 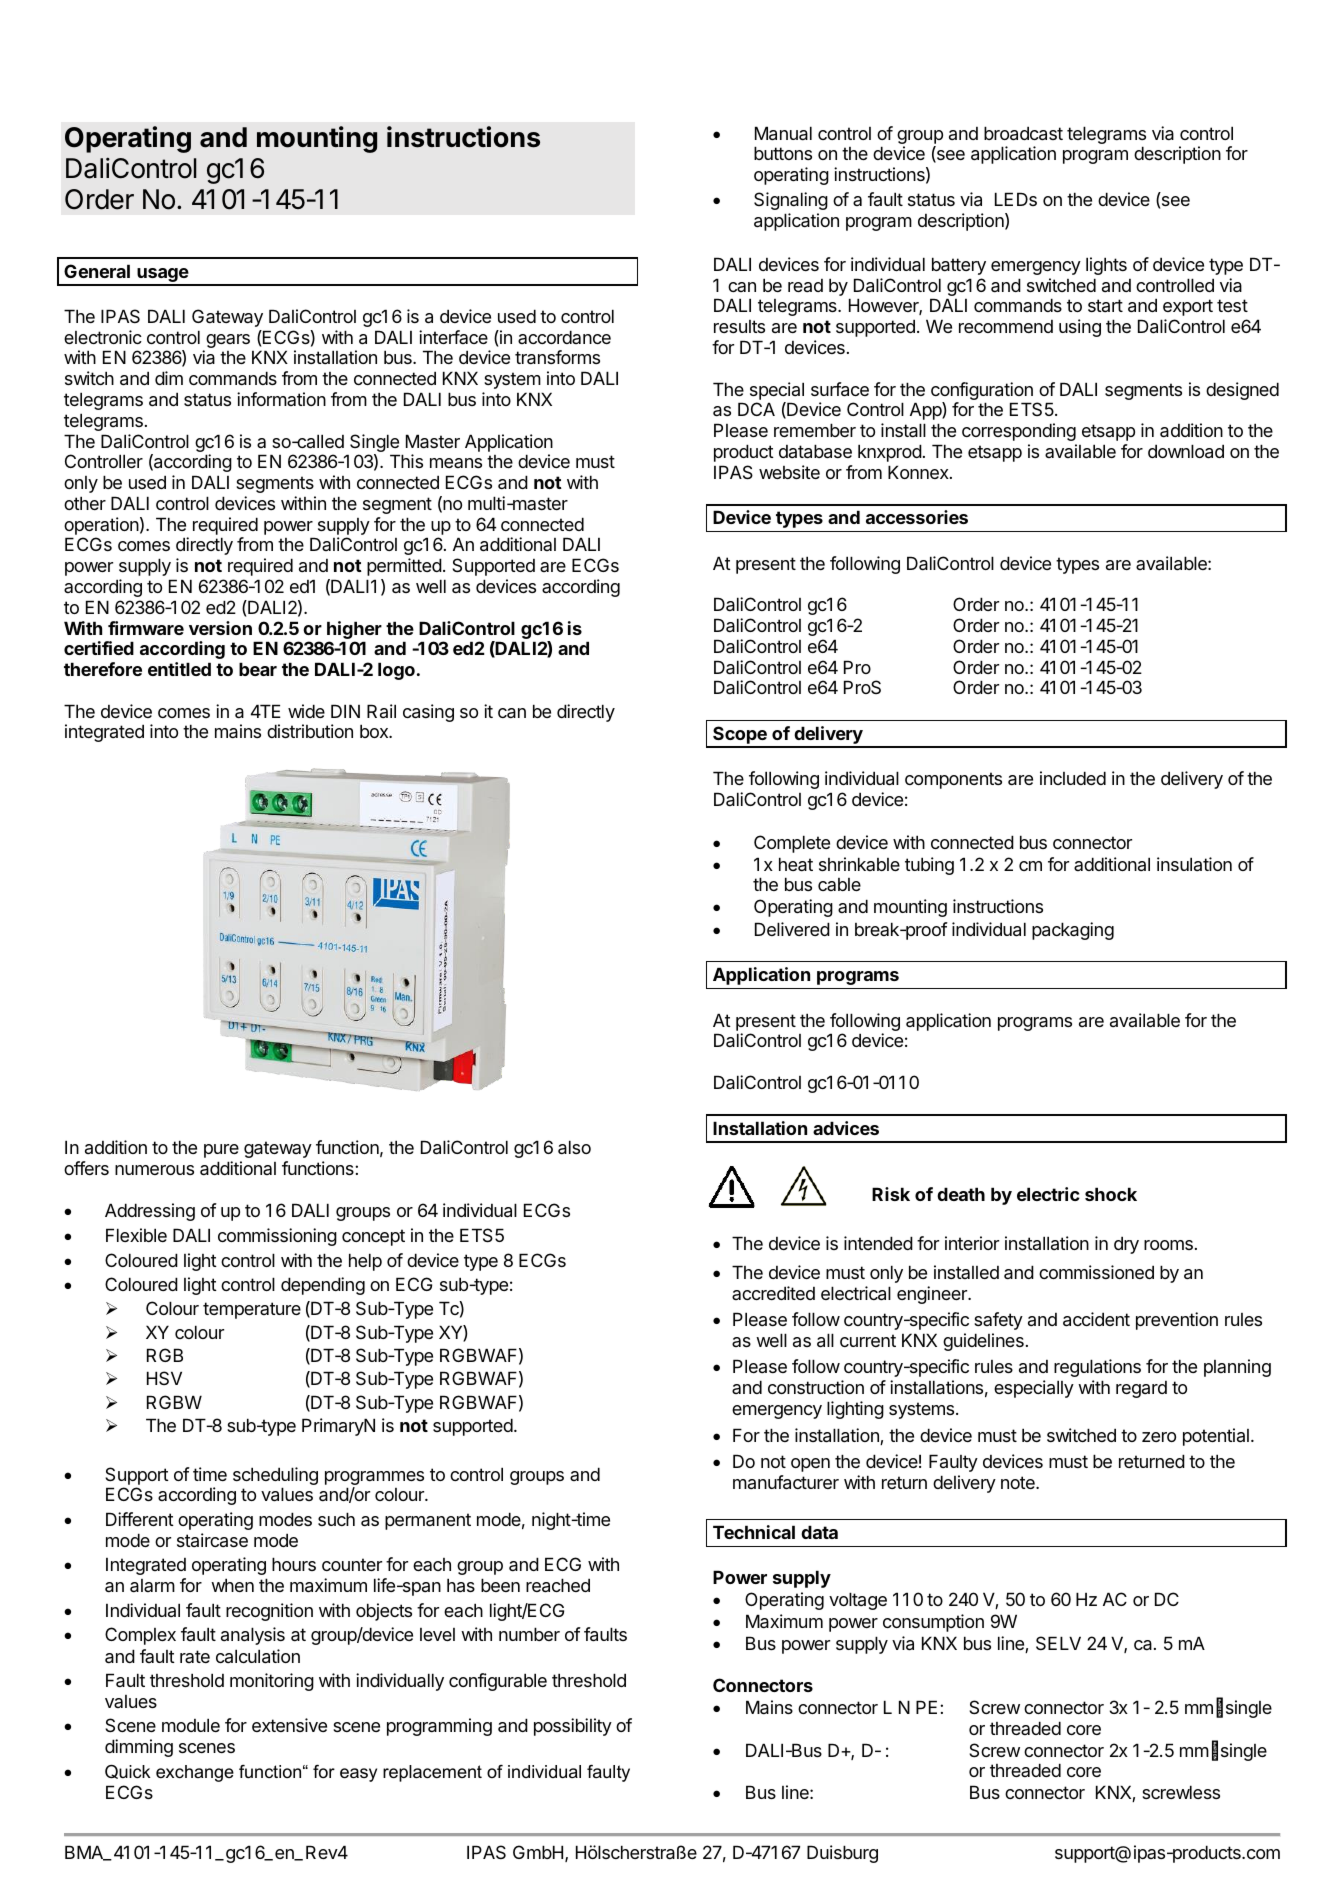 I want to click on consumption, so click(x=933, y=1623).
